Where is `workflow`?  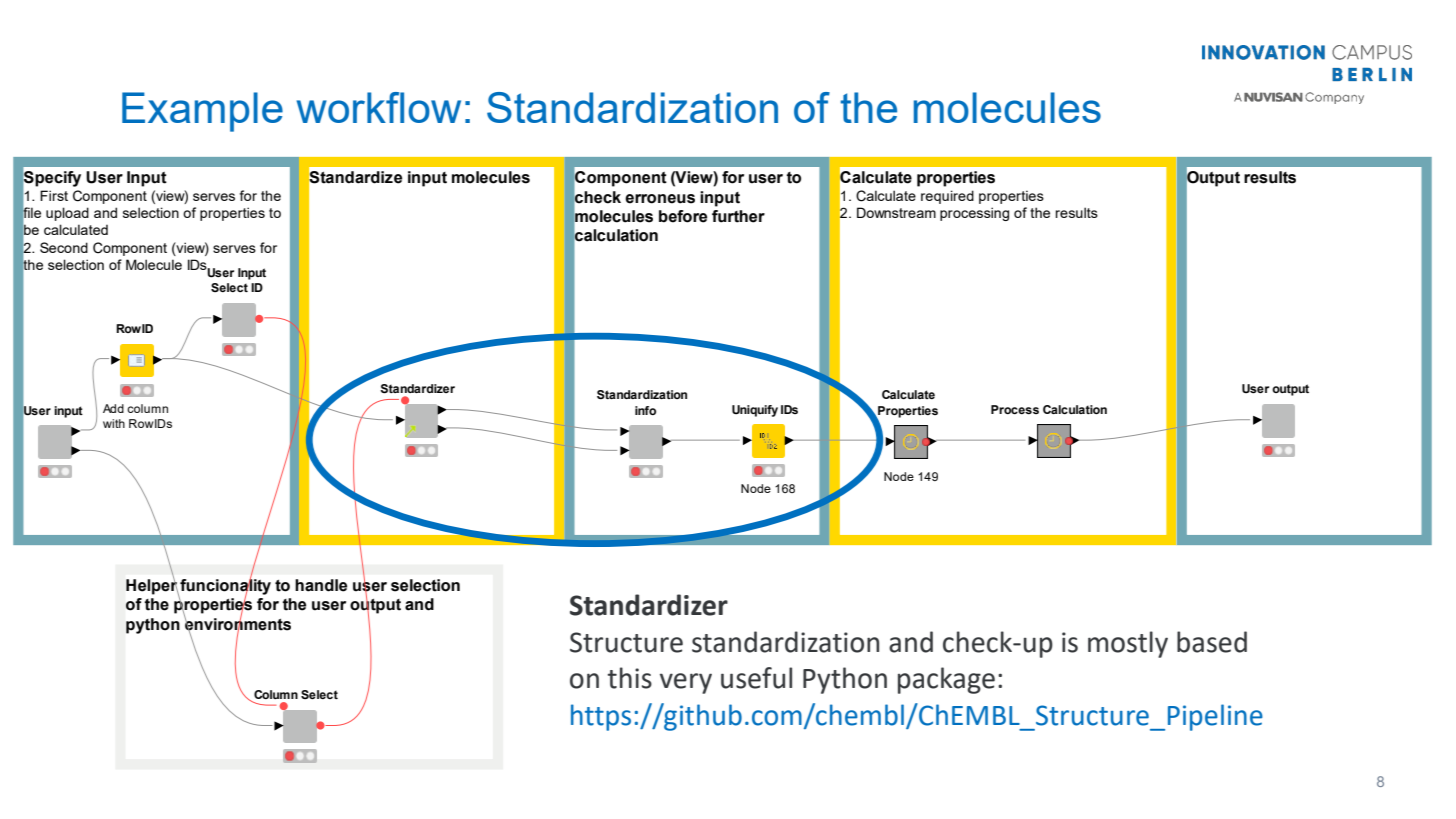
workflow is located at coordinates (379, 107).
